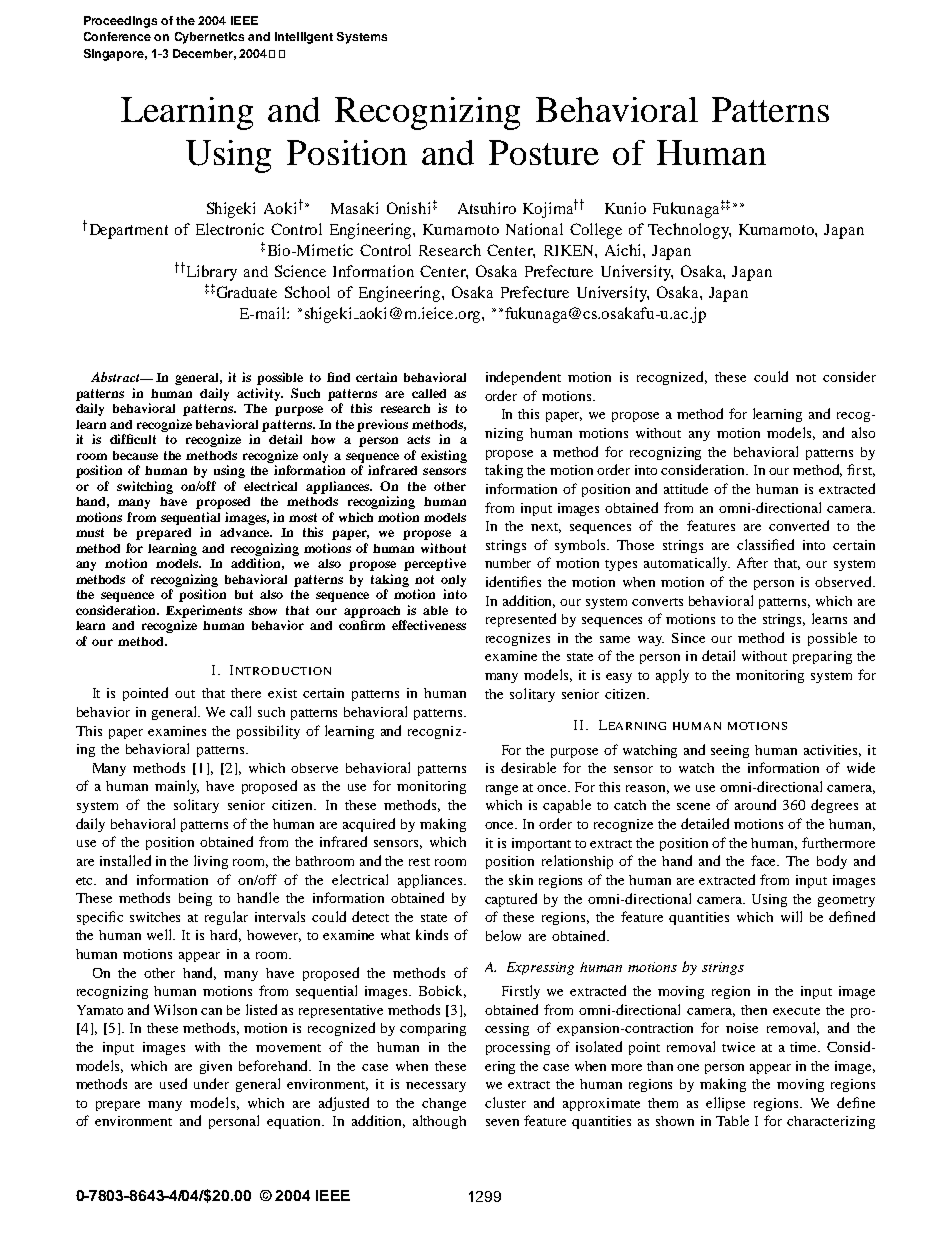 The height and width of the screenshot is (1233, 952). Describe the element at coordinates (204, 611) in the screenshot. I see `Experiments` at that location.
